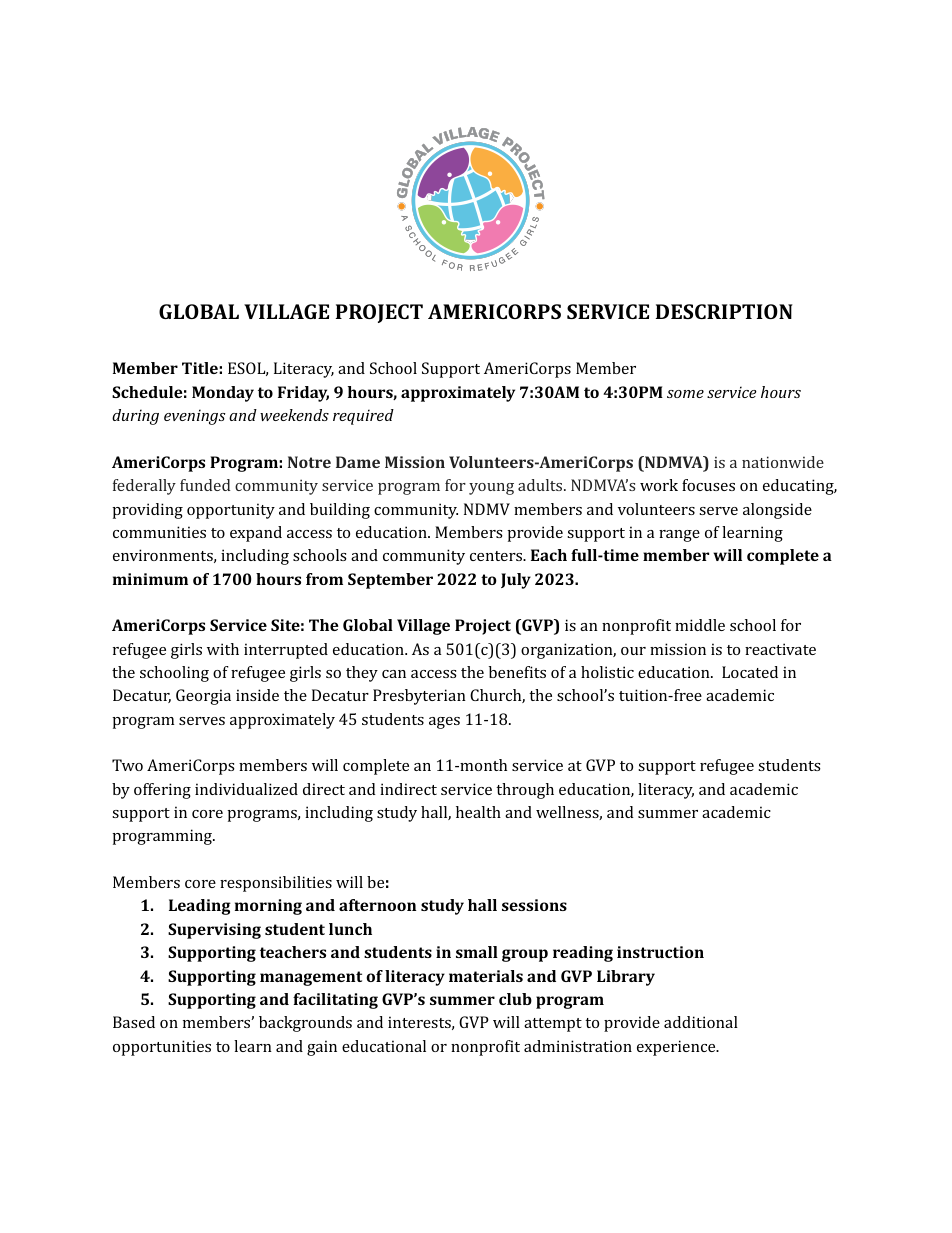  I want to click on health, so click(478, 812).
